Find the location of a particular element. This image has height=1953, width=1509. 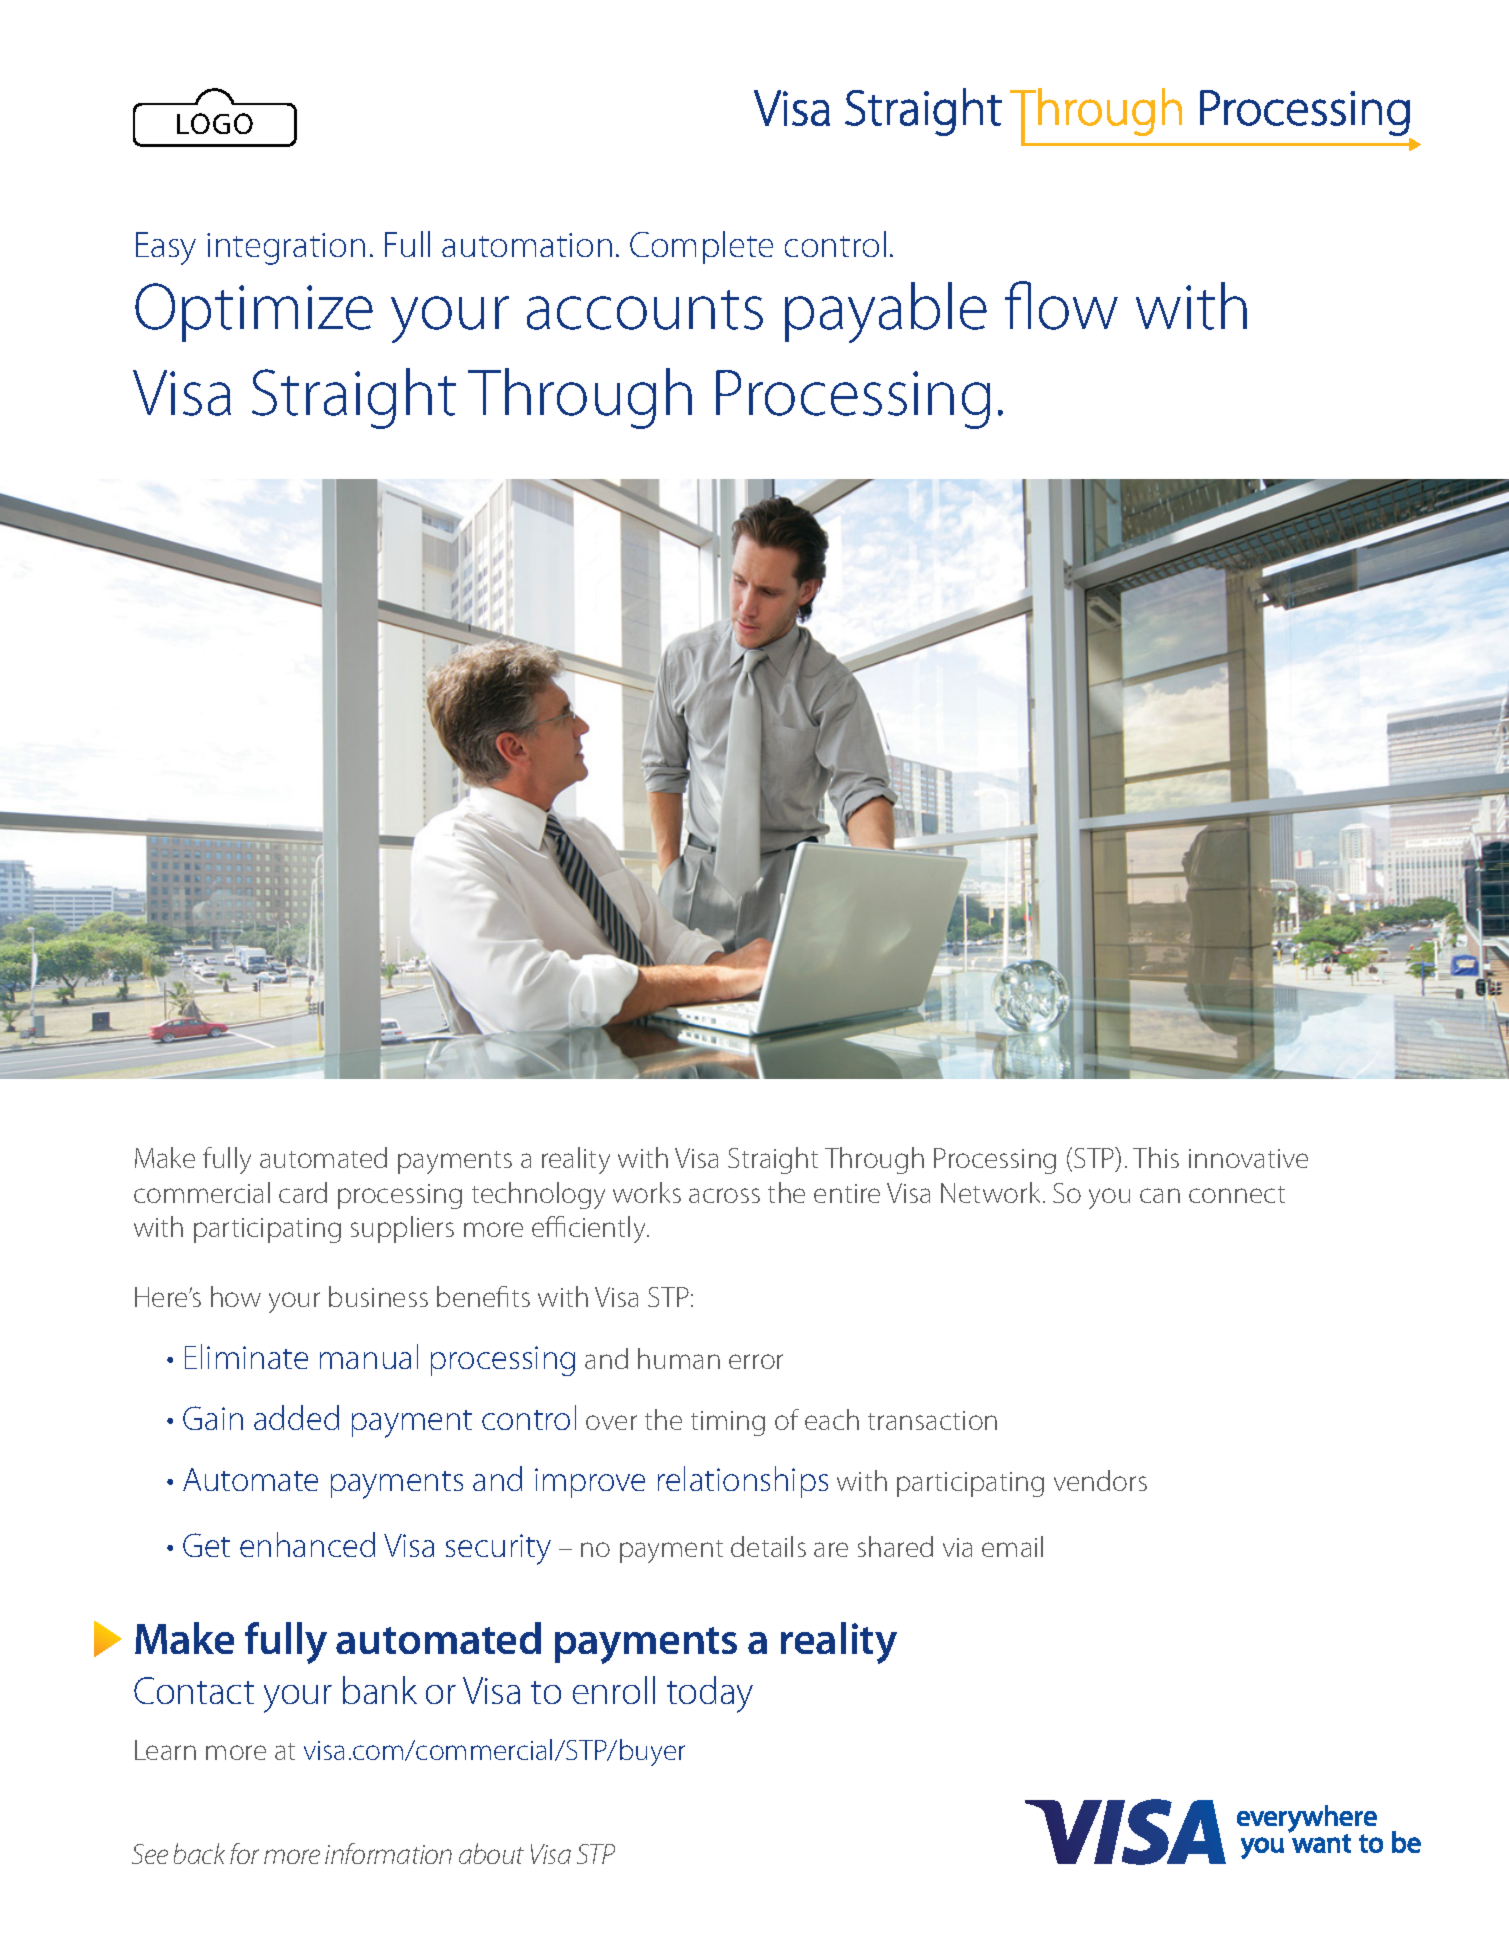

flow is located at coordinates (1061, 305).
